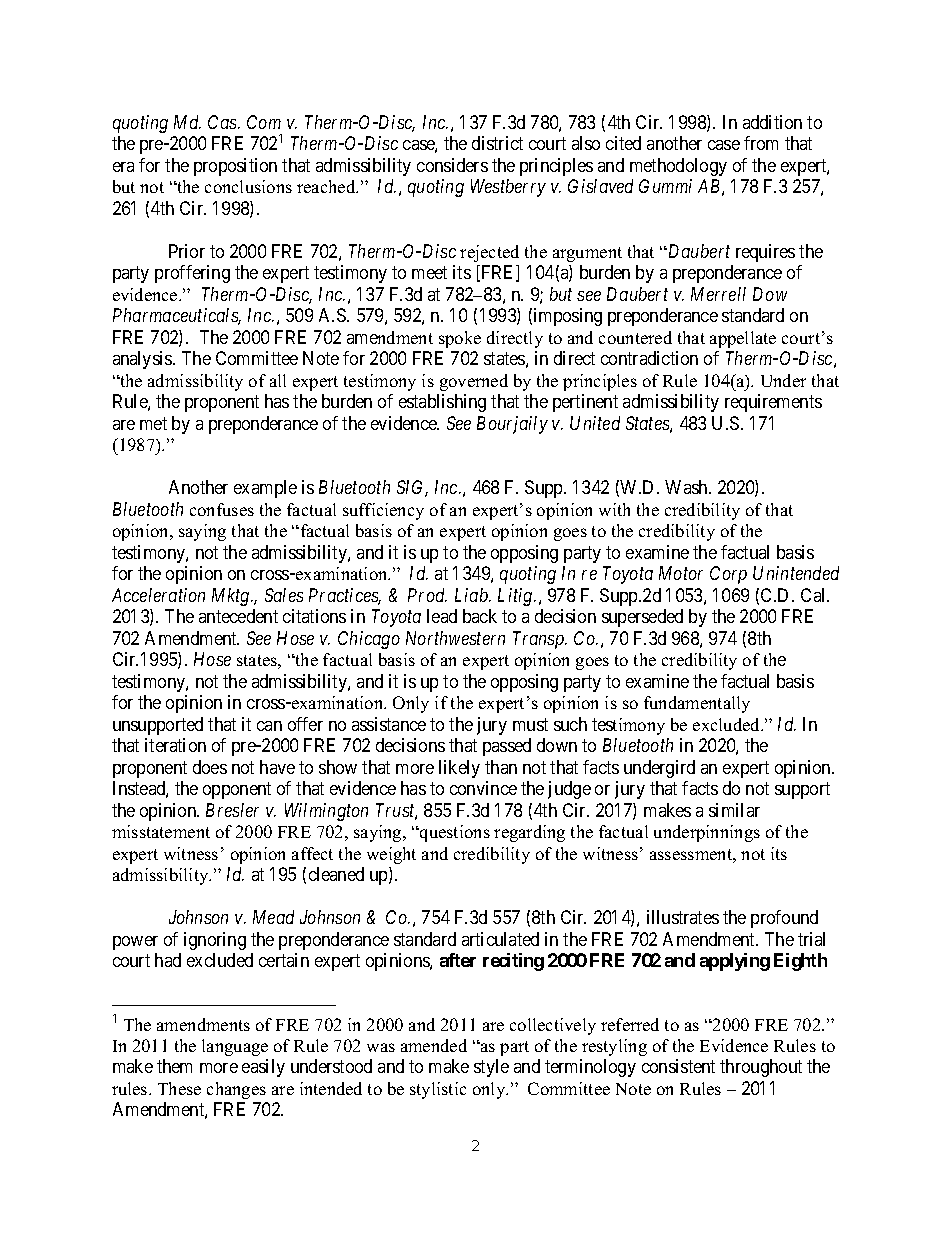 This screenshot has width=952, height=1233. I want to click on Wash, so click(687, 487).
